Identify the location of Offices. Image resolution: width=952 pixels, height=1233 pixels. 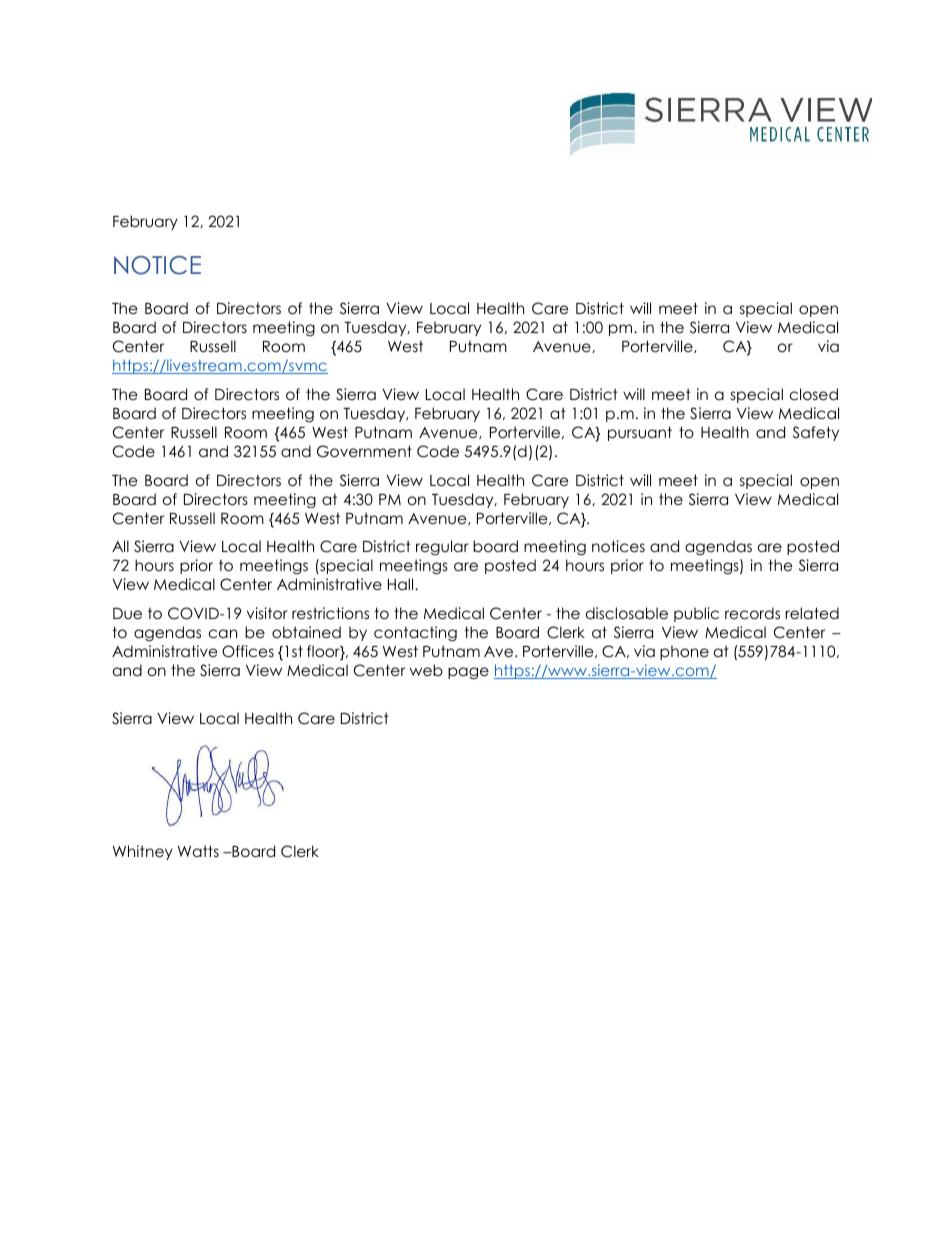
(248, 651).
